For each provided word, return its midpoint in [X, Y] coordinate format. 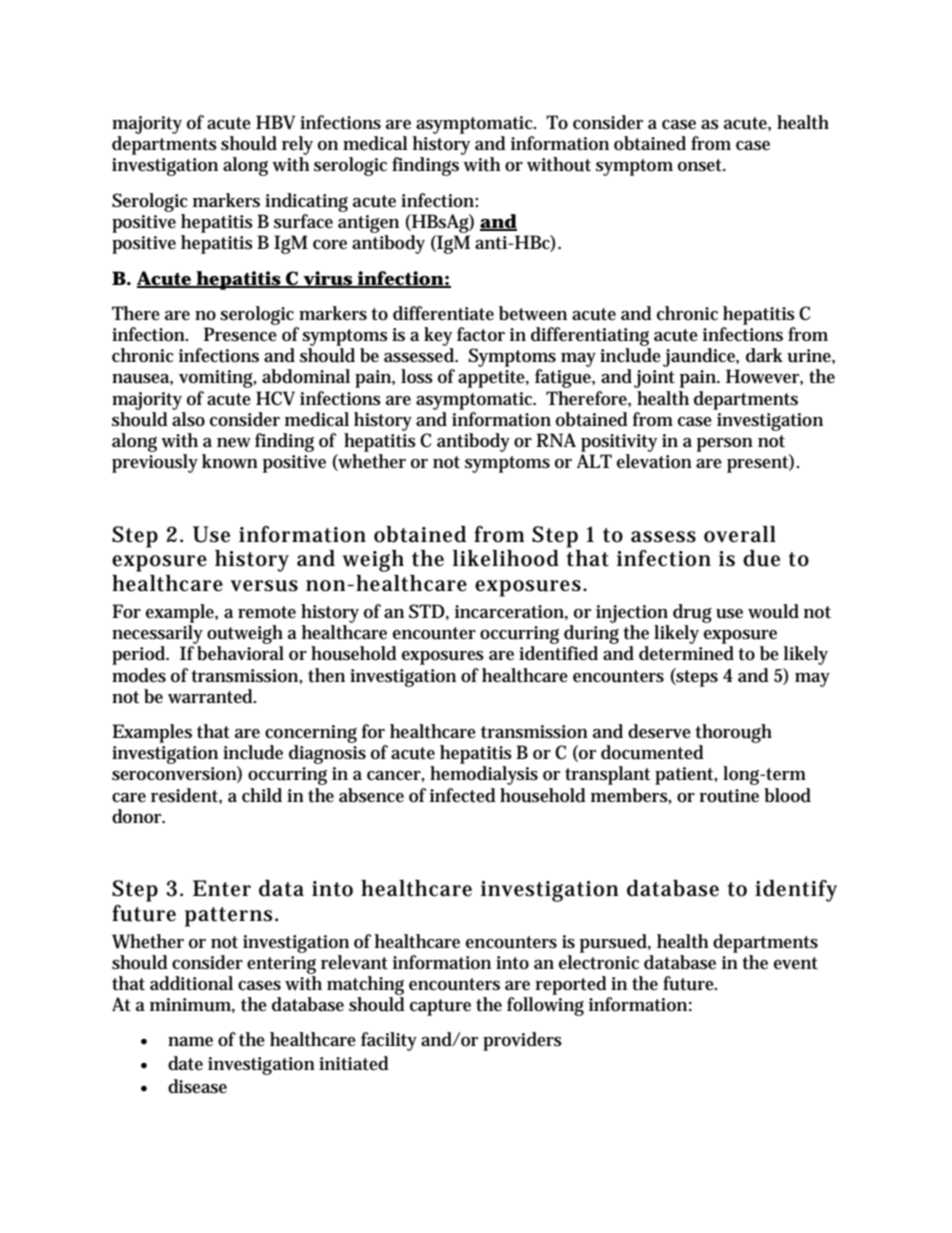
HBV [275, 122]
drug [692, 613]
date [185, 1063]
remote [267, 612]
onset [701, 165]
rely [297, 147]
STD [427, 611]
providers [522, 1041]
